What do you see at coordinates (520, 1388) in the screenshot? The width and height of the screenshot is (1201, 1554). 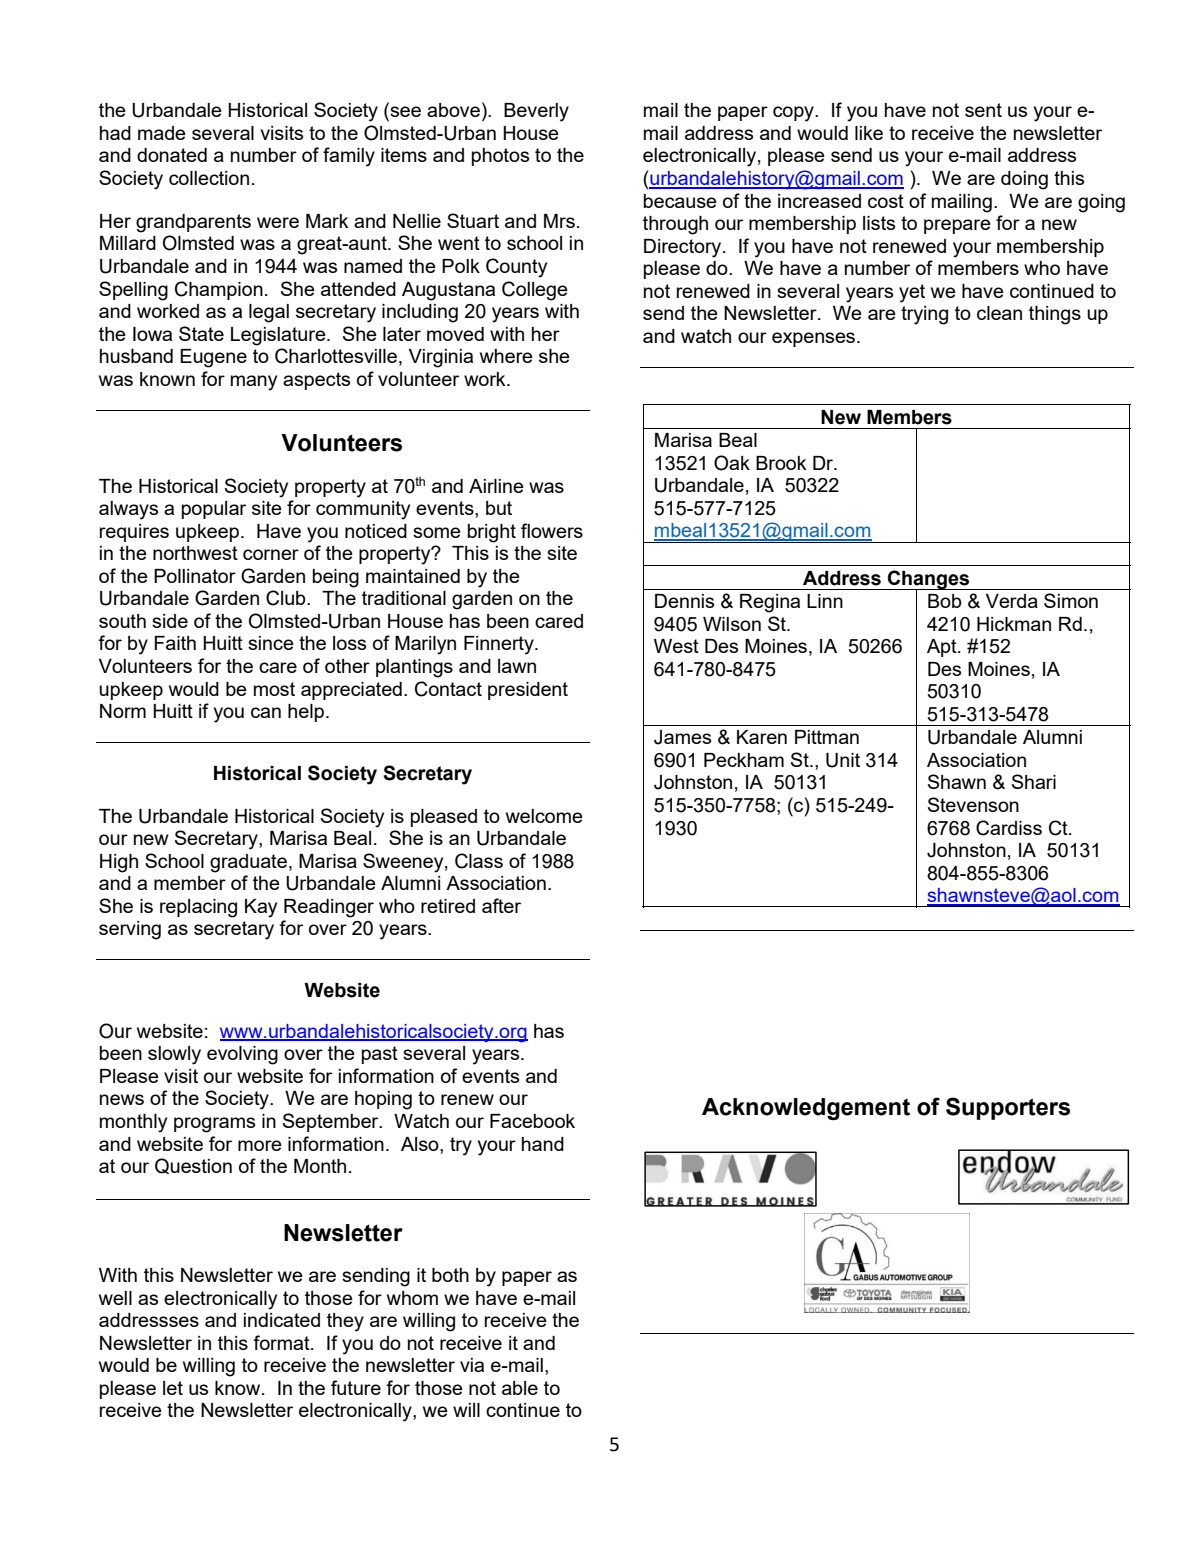 I see `able` at bounding box center [520, 1388].
